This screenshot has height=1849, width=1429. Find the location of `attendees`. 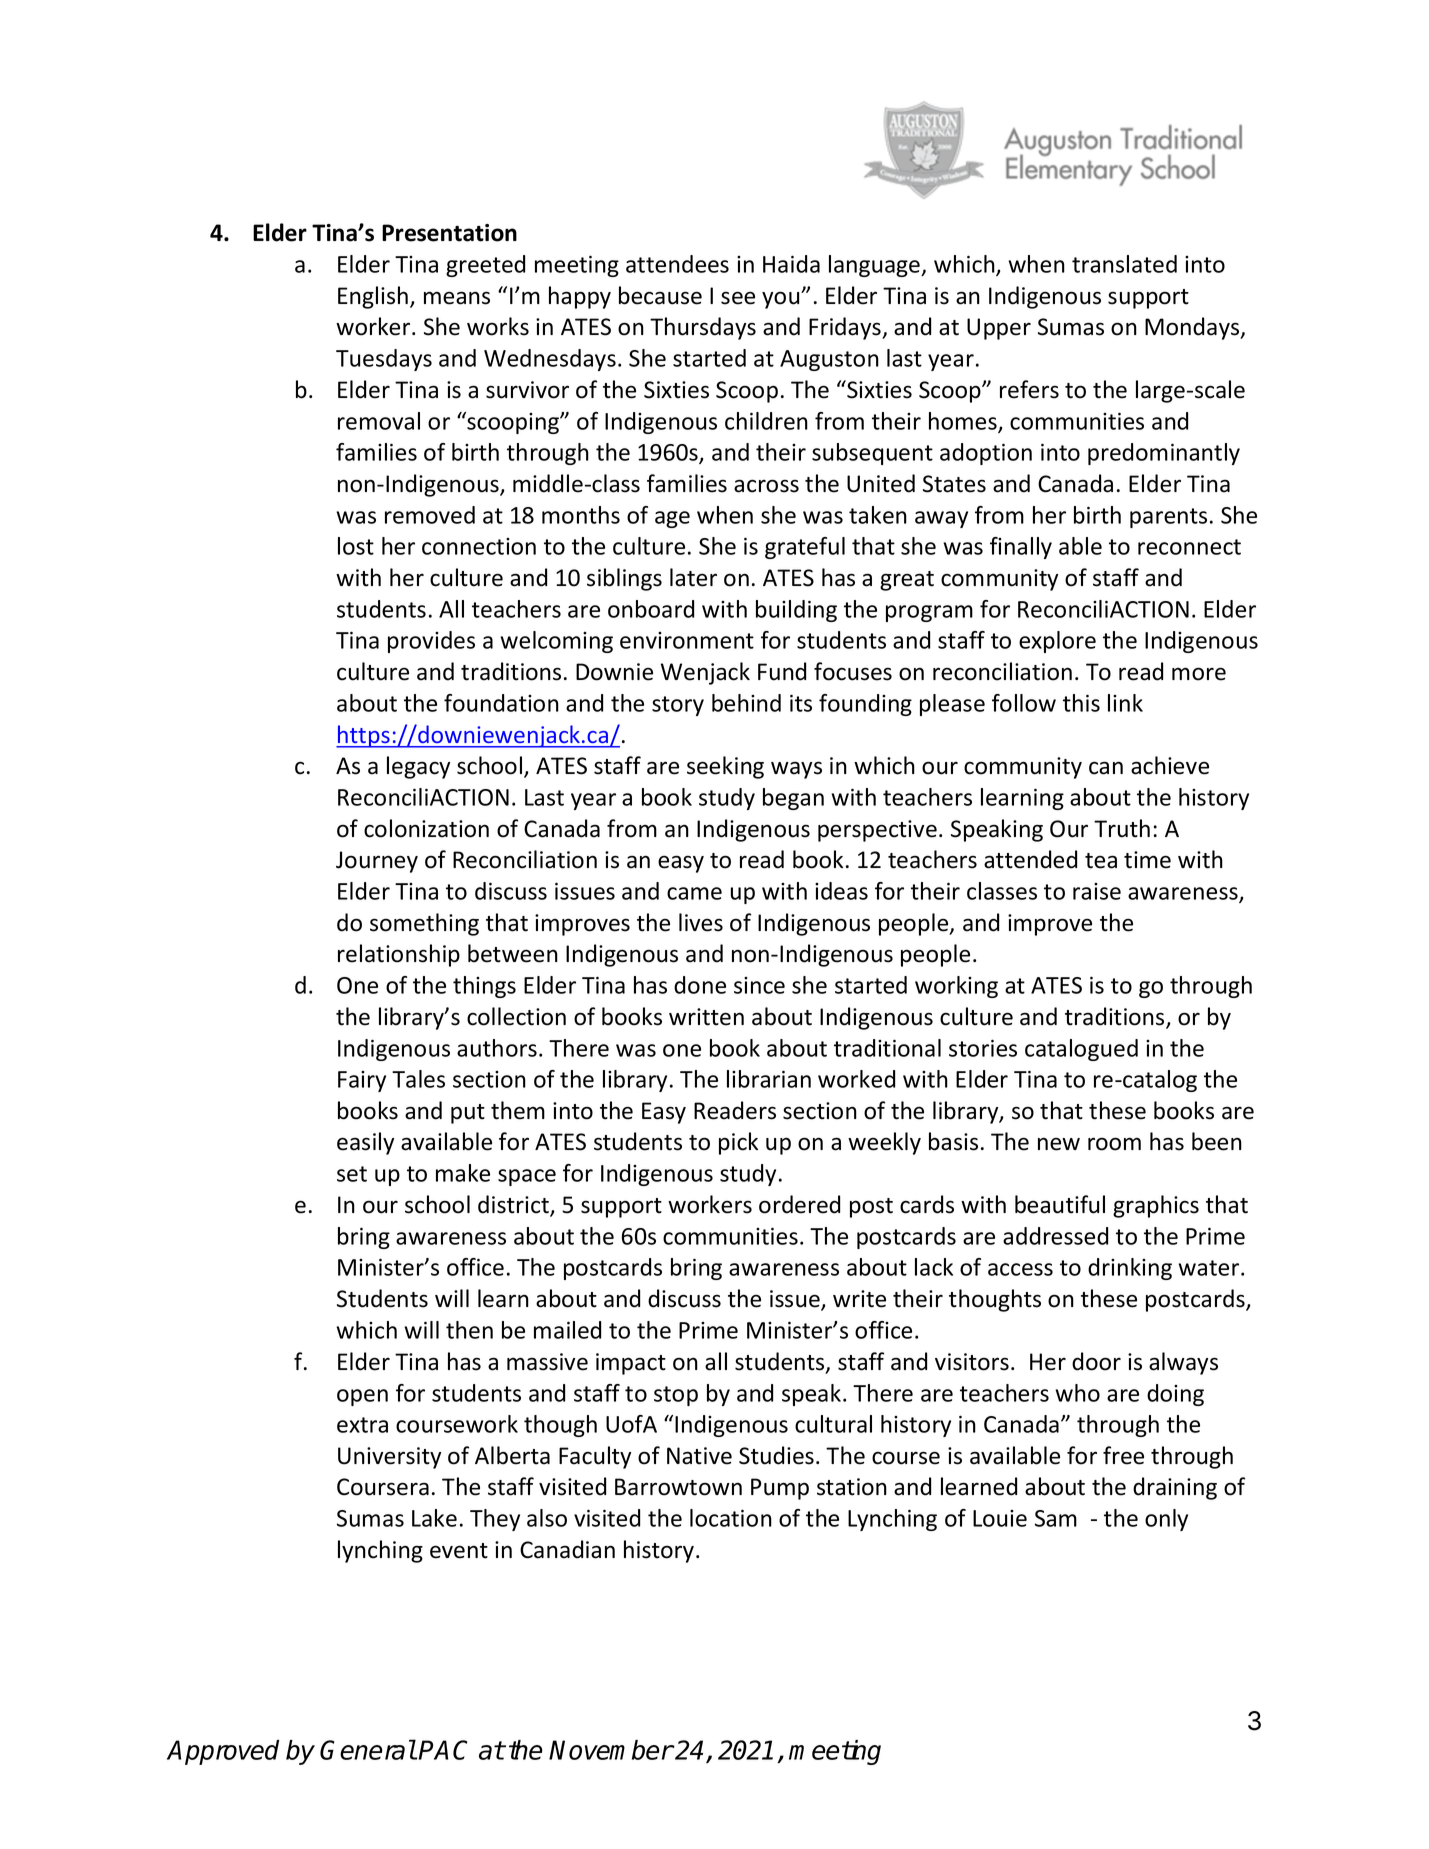

attendees is located at coordinates (677, 264).
